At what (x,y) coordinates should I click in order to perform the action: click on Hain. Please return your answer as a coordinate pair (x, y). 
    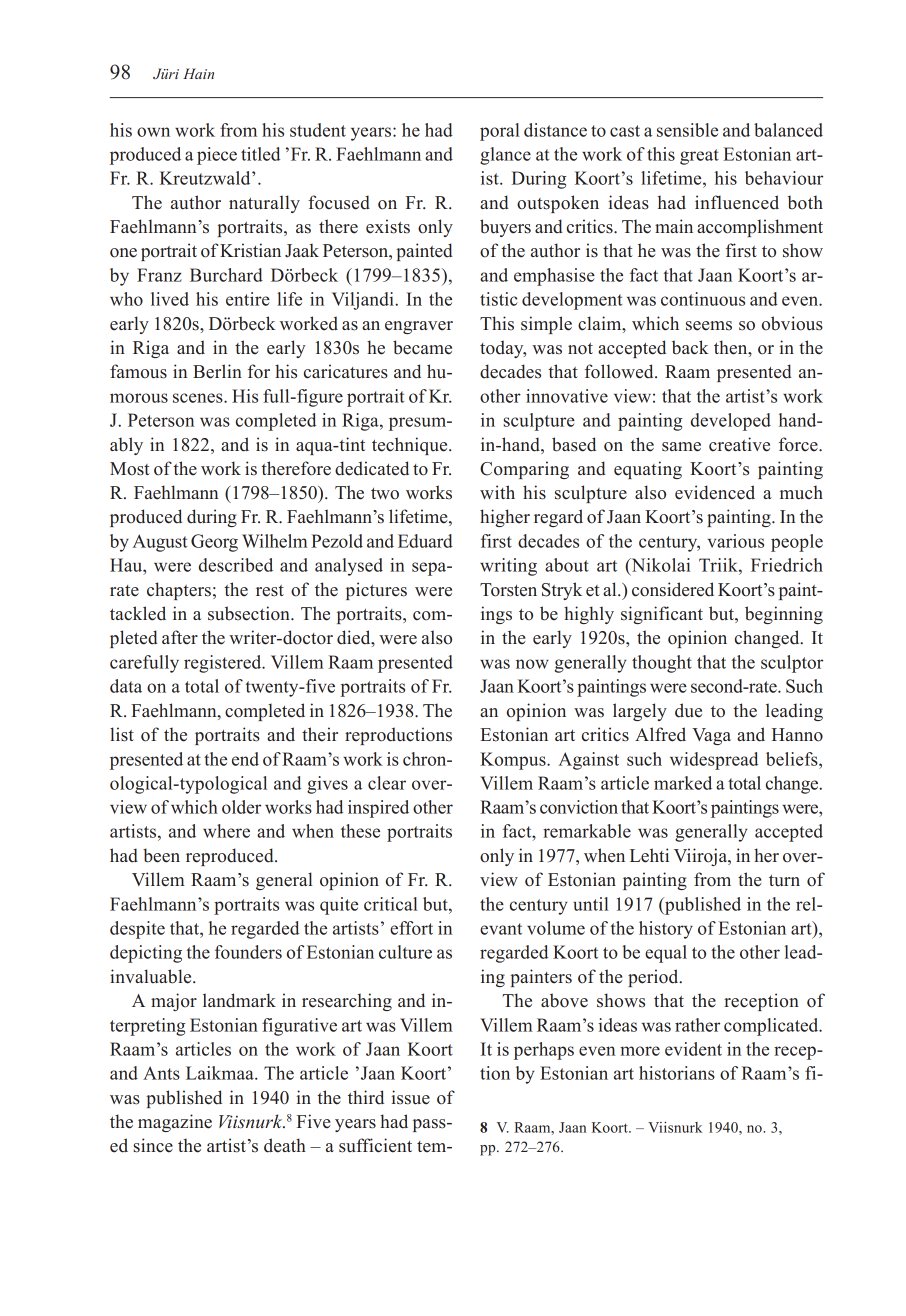
    Looking at the image, I should click on (198, 73).
